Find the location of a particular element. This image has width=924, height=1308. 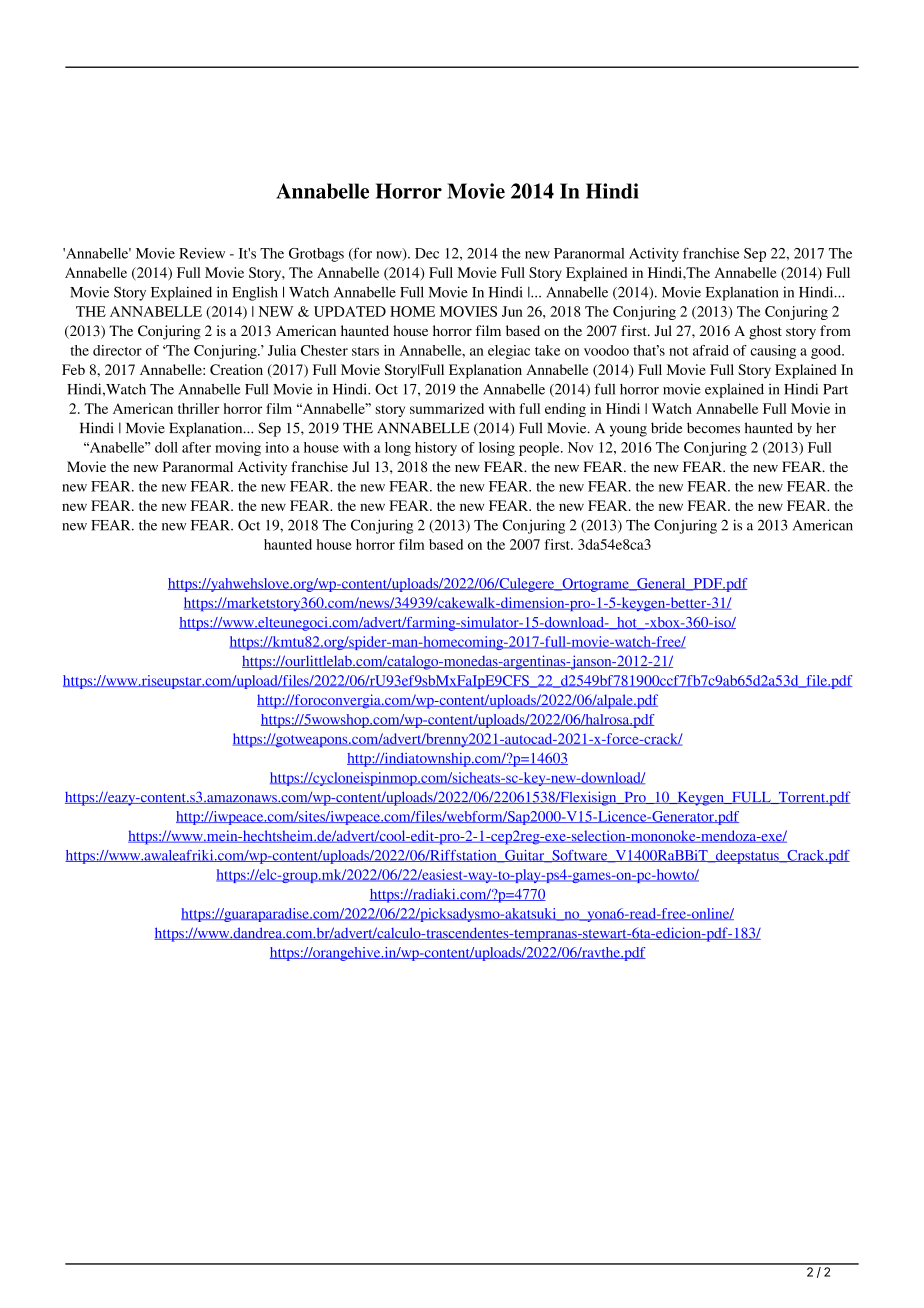

ghost is located at coordinates (765, 332).
